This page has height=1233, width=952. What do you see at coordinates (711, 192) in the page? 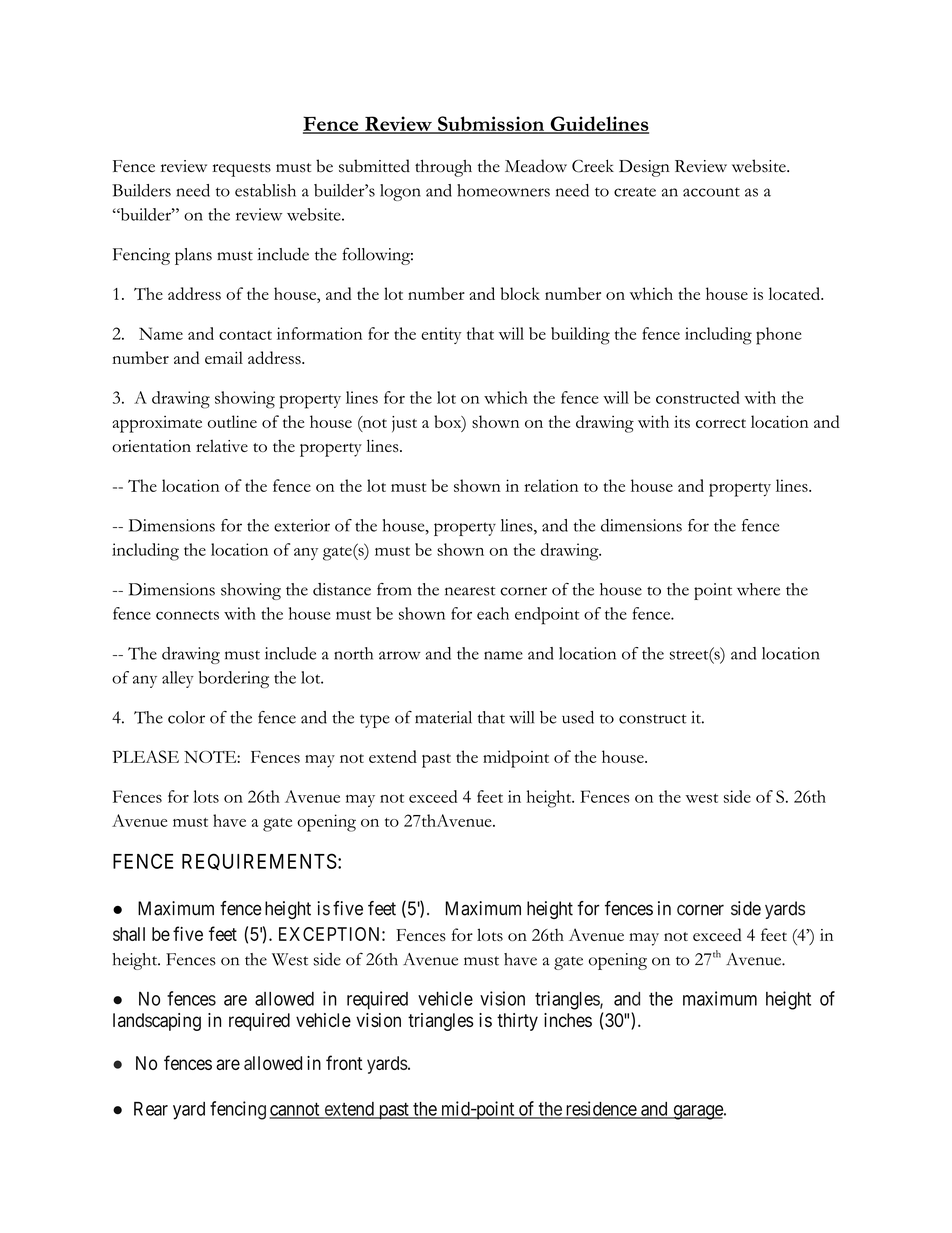
I see `account` at bounding box center [711, 192].
